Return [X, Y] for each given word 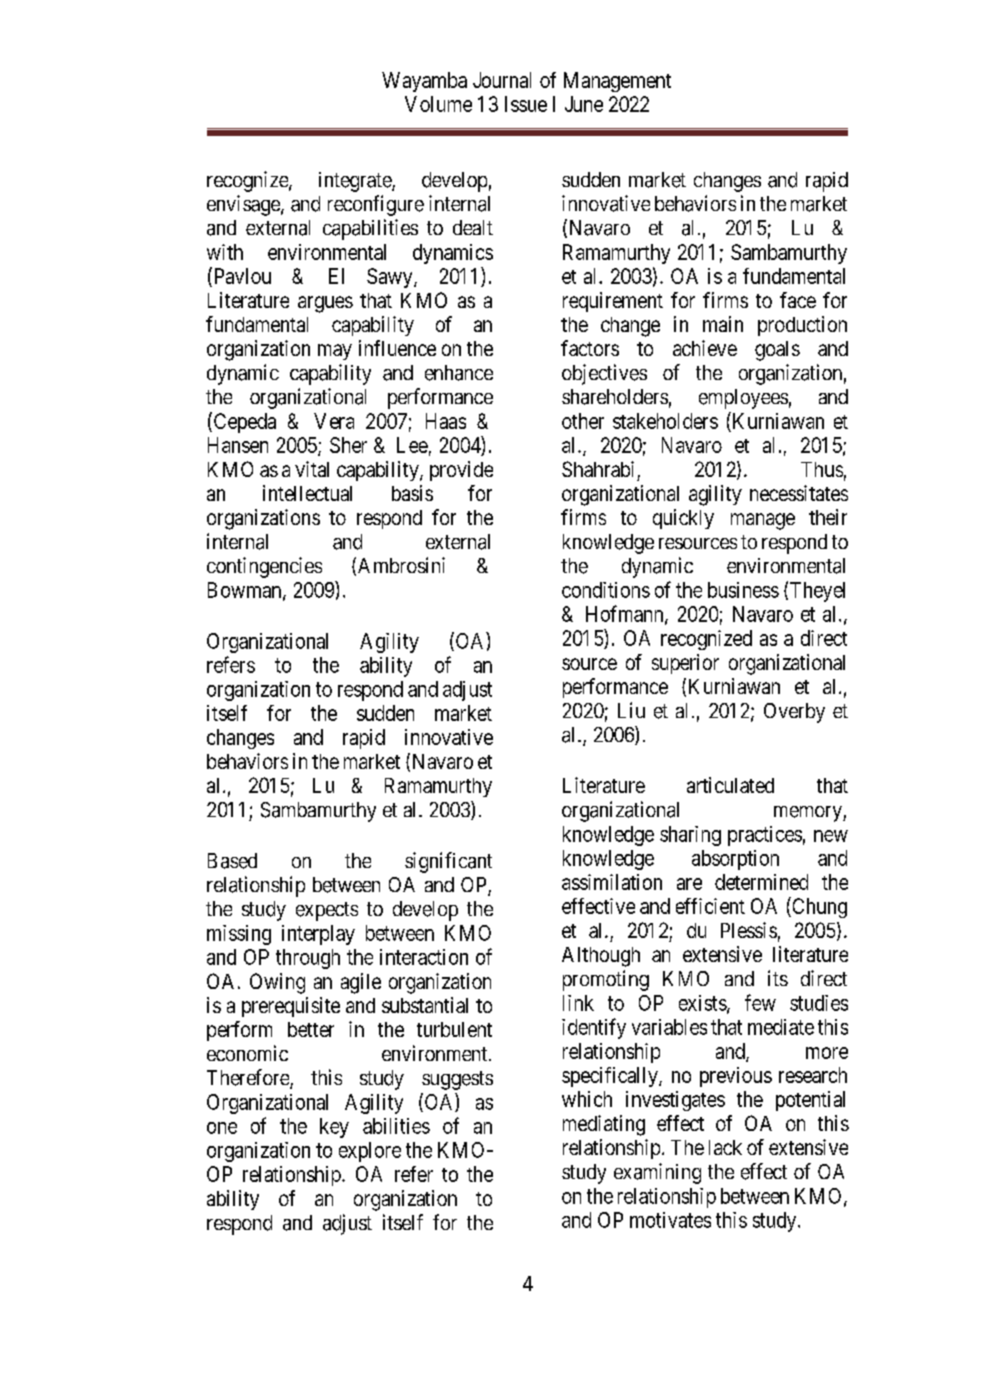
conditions [606, 590]
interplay [318, 935]
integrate [356, 182]
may [335, 352]
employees [743, 399]
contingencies [264, 567]
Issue [526, 104]
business [743, 590]
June [584, 104]
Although [601, 957]
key [334, 1128]
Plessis [749, 930]
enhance [459, 373]
